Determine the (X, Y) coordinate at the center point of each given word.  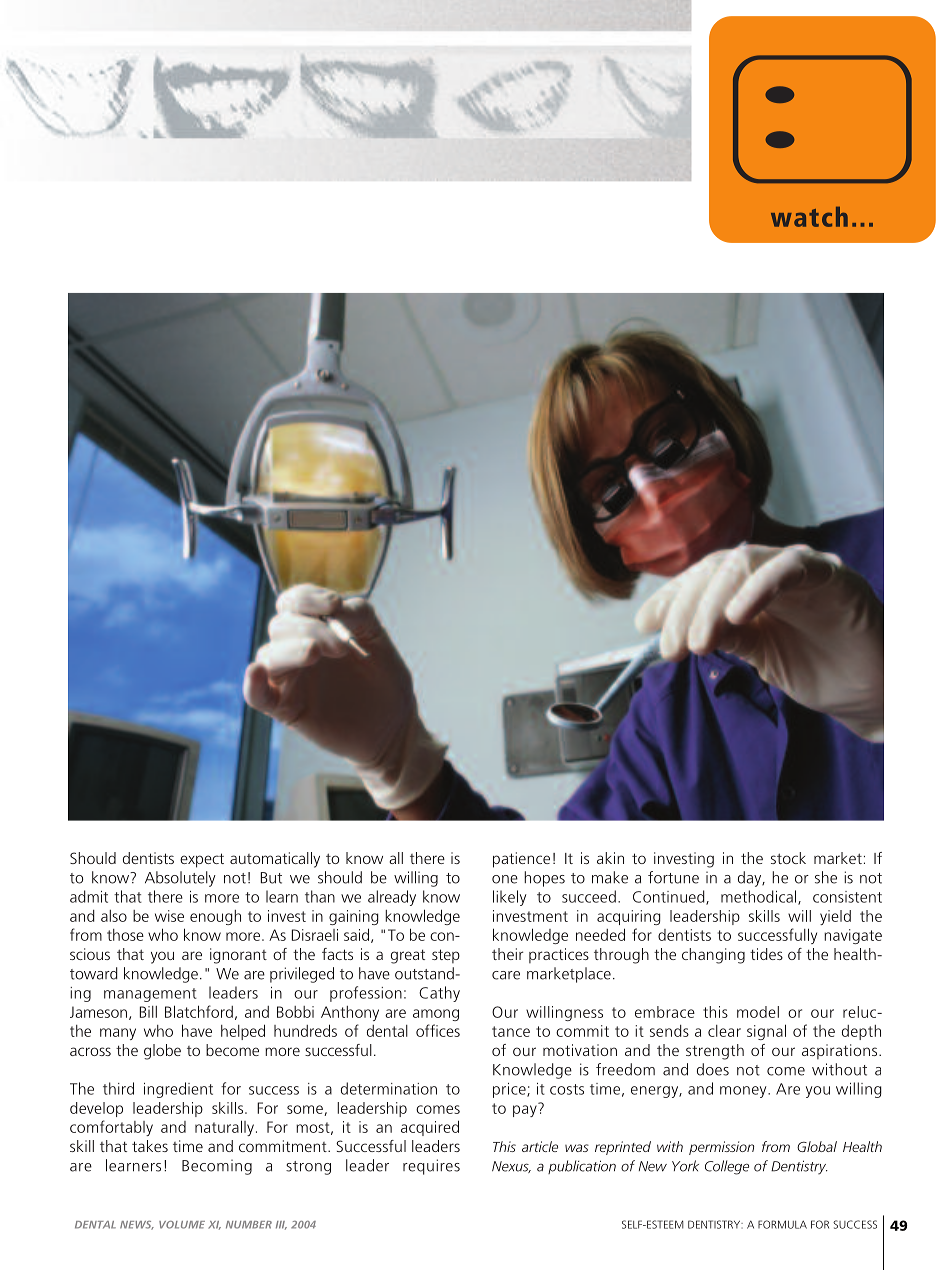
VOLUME (182, 1225)
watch (809, 217)
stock (788, 858)
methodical (760, 897)
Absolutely (180, 879)
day (751, 879)
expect (202, 860)
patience (521, 860)
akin (610, 858)
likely (510, 898)
